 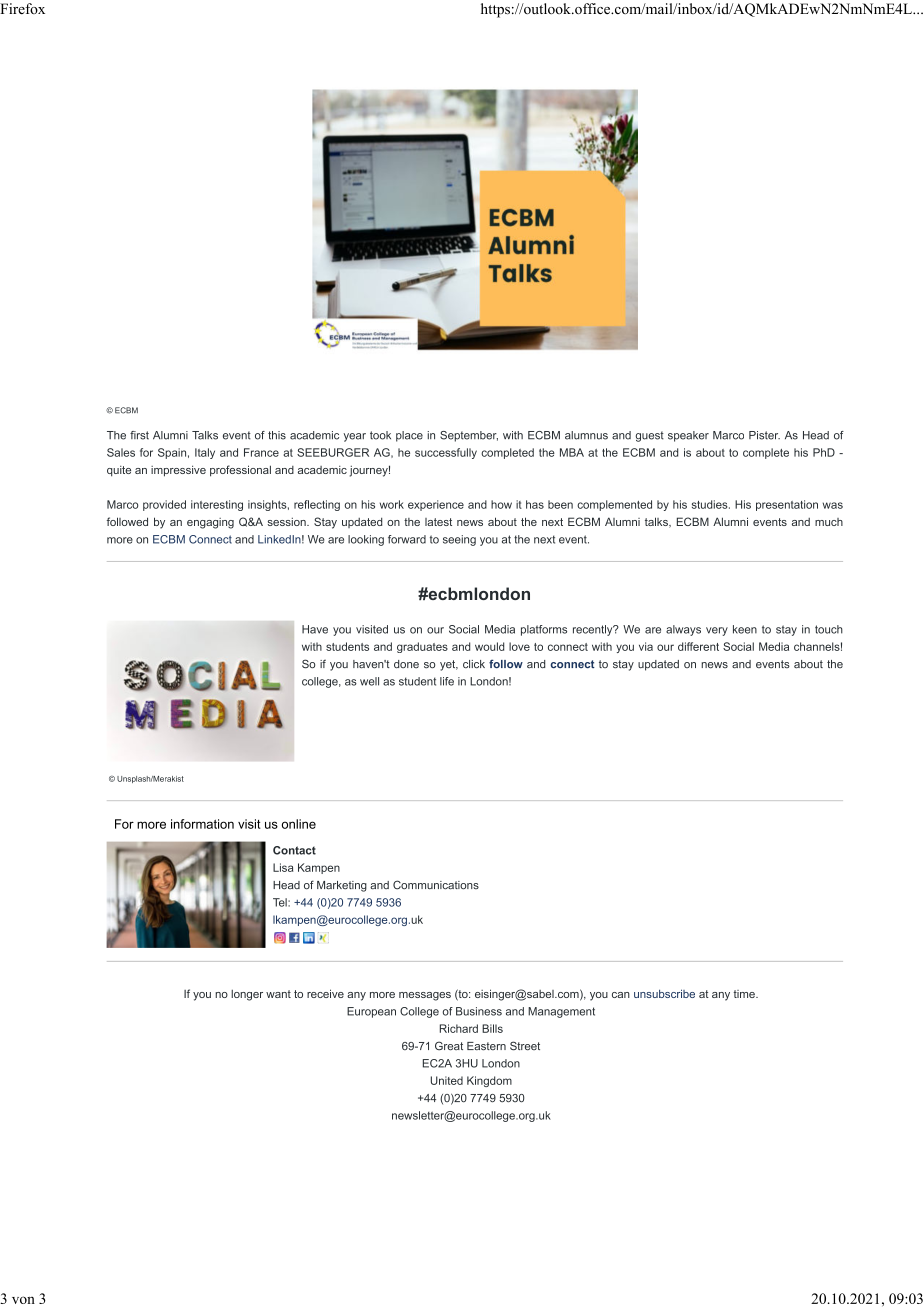 What do you see at coordinates (409, 436) in the screenshot?
I see `place` at bounding box center [409, 436].
